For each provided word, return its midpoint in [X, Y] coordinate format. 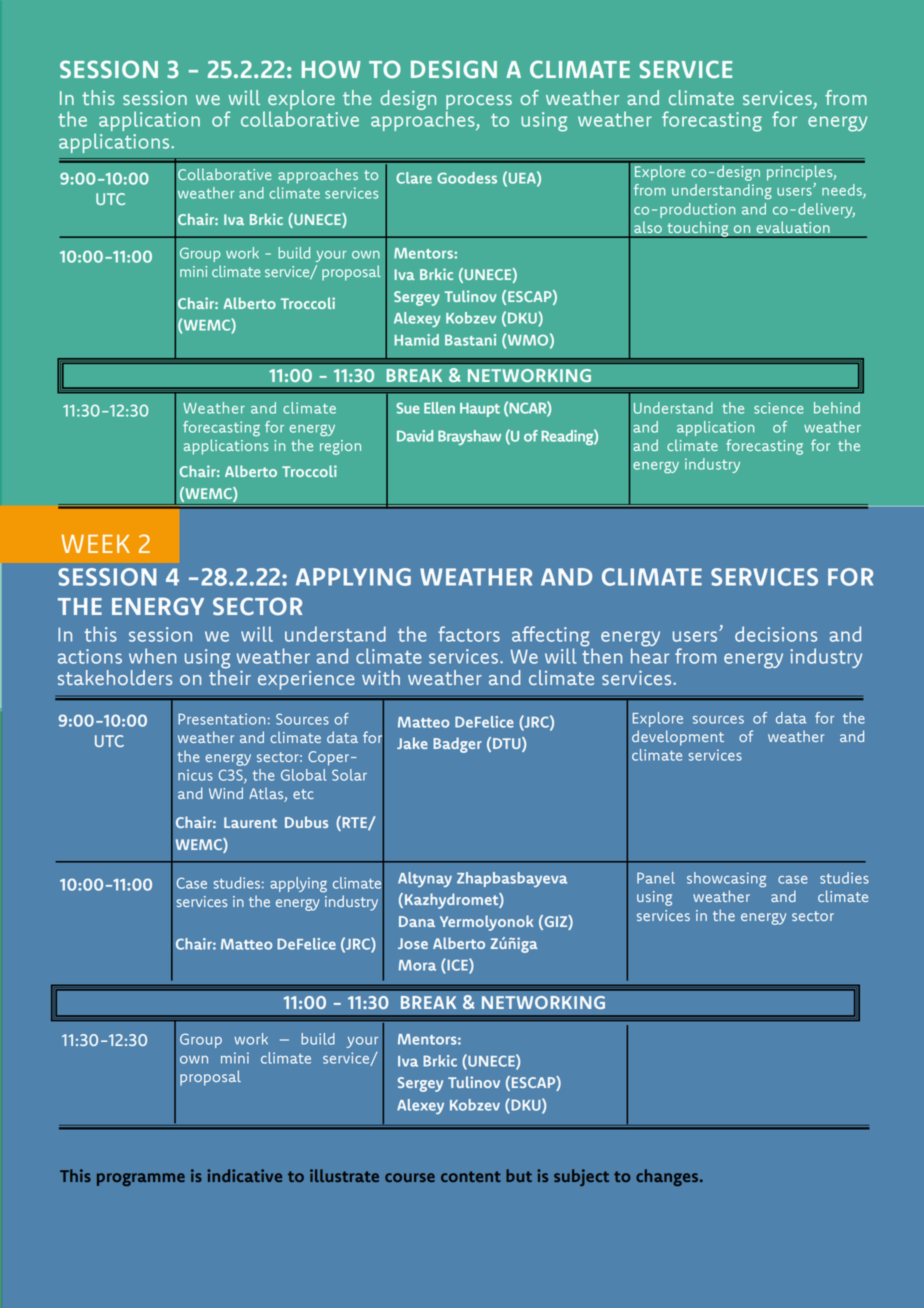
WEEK [96, 544]
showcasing [726, 880]
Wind [226, 793]
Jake [412, 743]
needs [843, 191]
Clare [414, 178]
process [479, 103]
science [778, 408]
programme [141, 1179]
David [415, 436]
